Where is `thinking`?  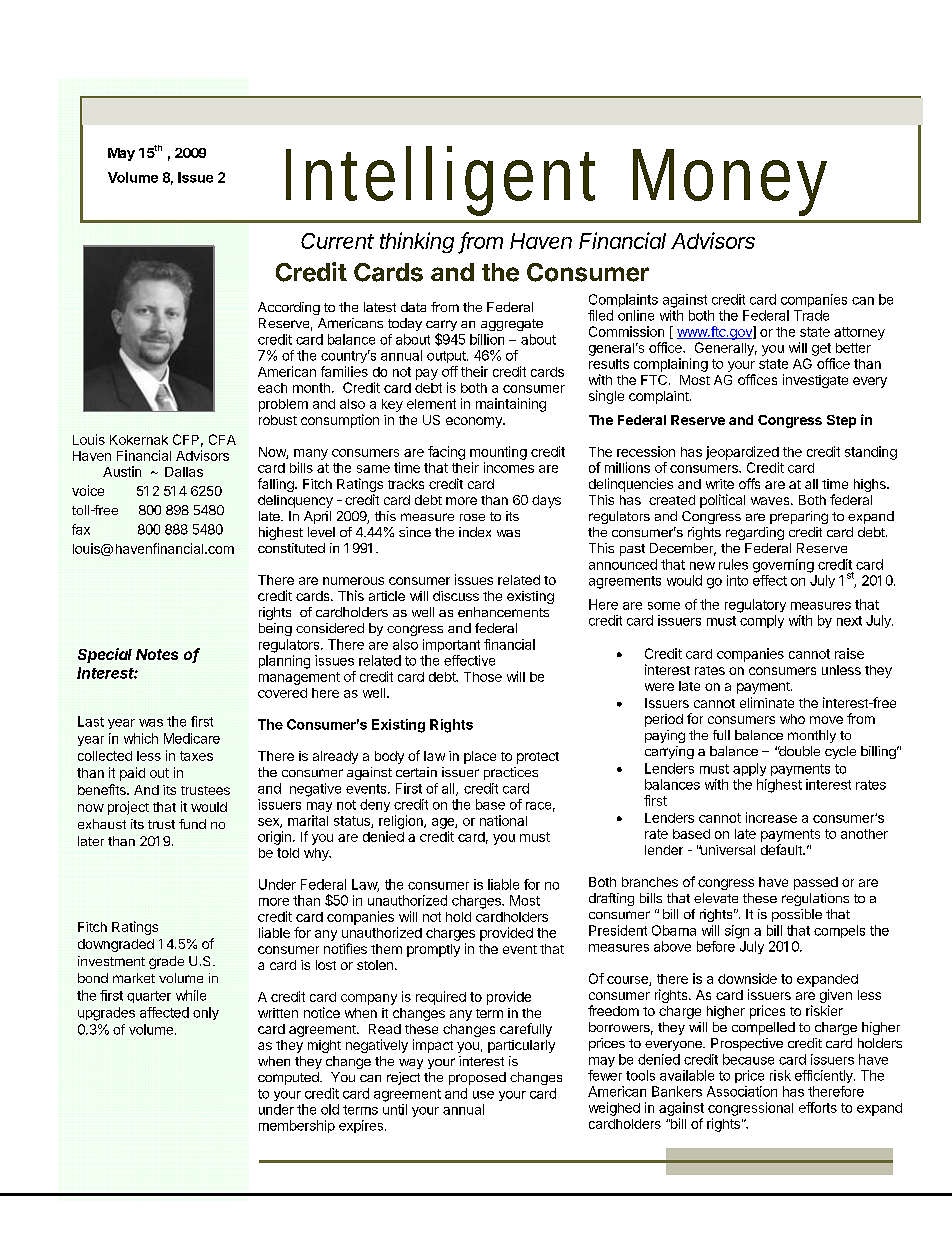
thinking is located at coordinates (417, 242).
